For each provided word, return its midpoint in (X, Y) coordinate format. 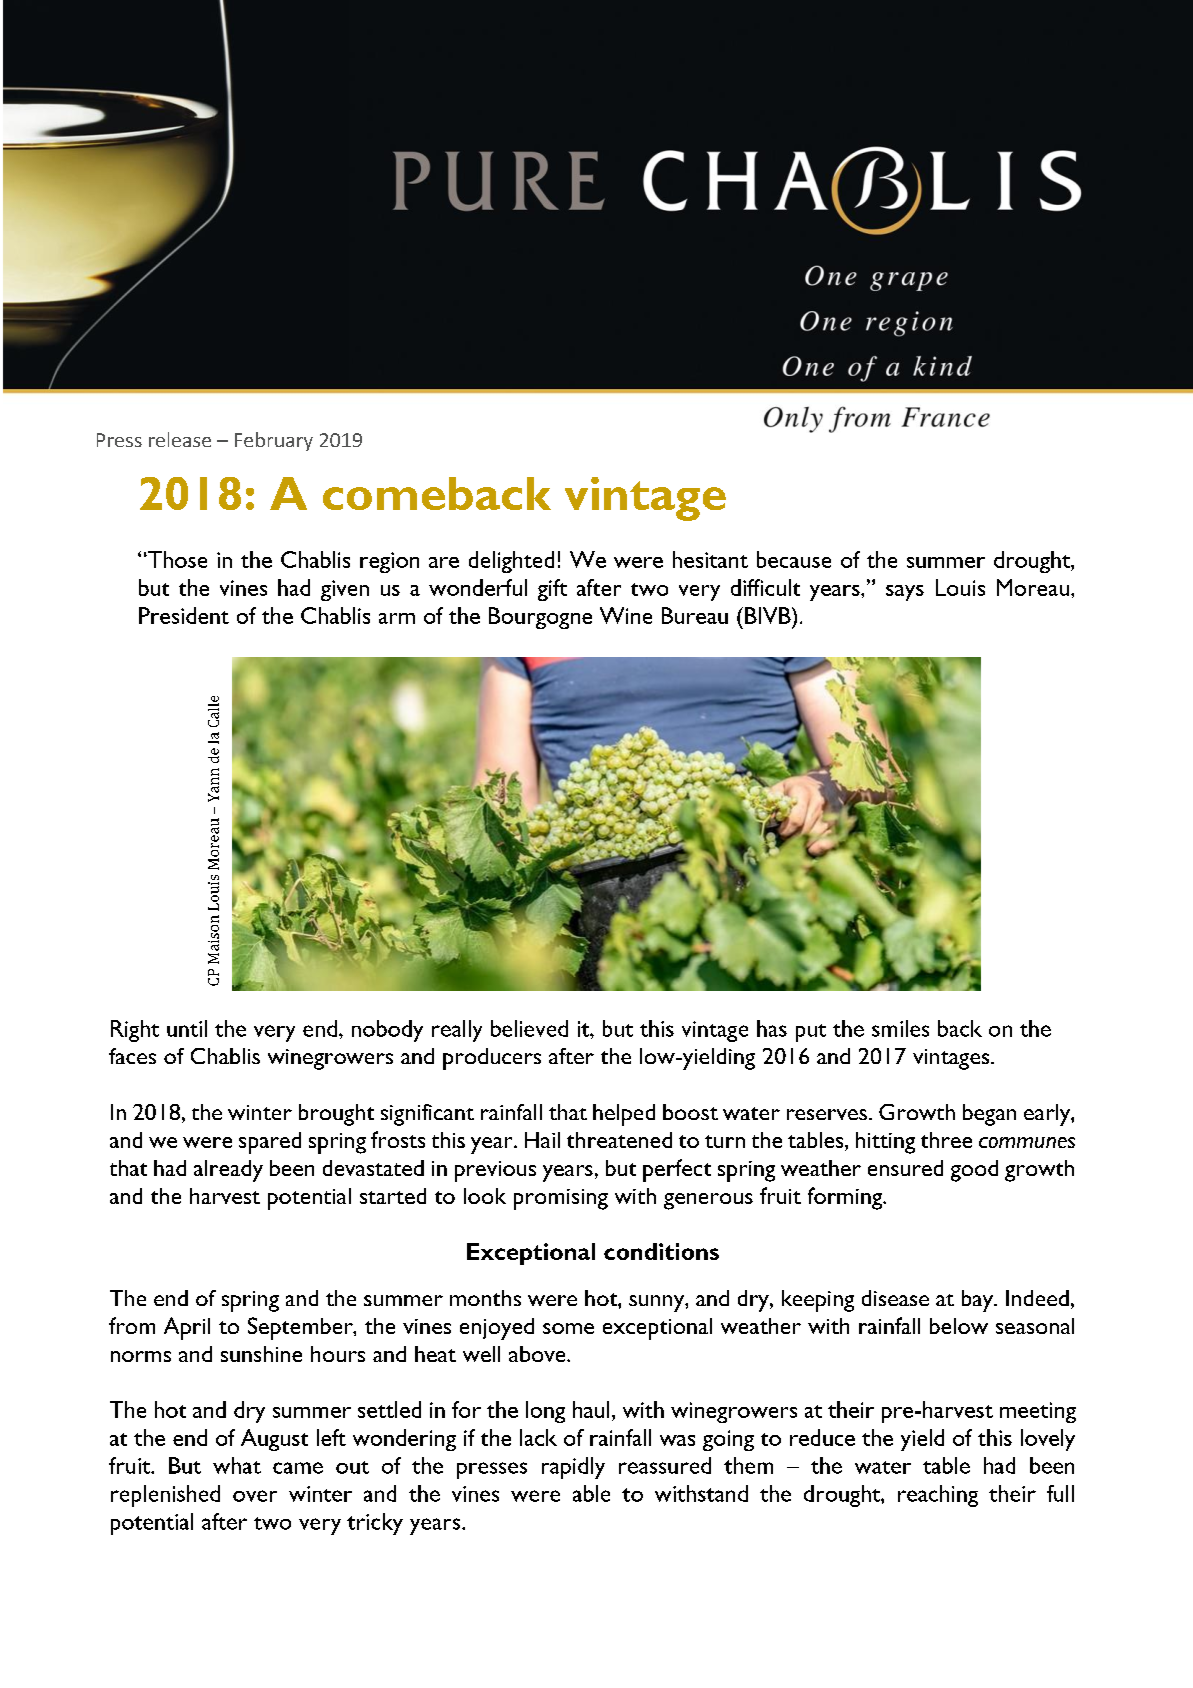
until (187, 1028)
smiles (900, 1028)
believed (529, 1028)
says (905, 593)
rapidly (573, 1468)
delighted (511, 562)
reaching (938, 1496)
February (274, 441)
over (255, 1496)
